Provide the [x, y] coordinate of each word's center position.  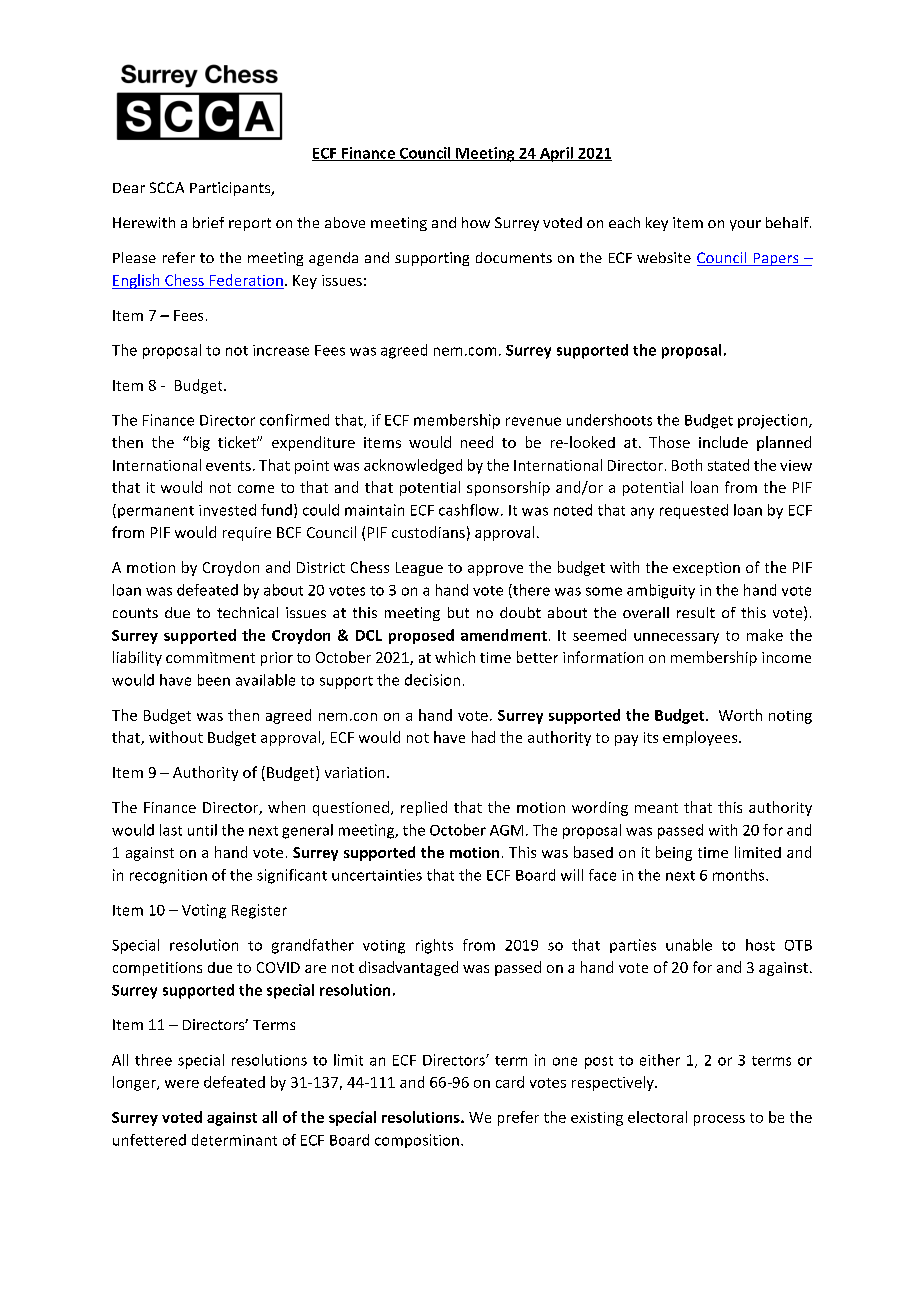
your [745, 225]
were [182, 1084]
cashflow [470, 510]
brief [208, 222]
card [510, 1082]
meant [656, 808]
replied [424, 808]
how [476, 222]
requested [694, 511]
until [202, 830]
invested [227, 510]
